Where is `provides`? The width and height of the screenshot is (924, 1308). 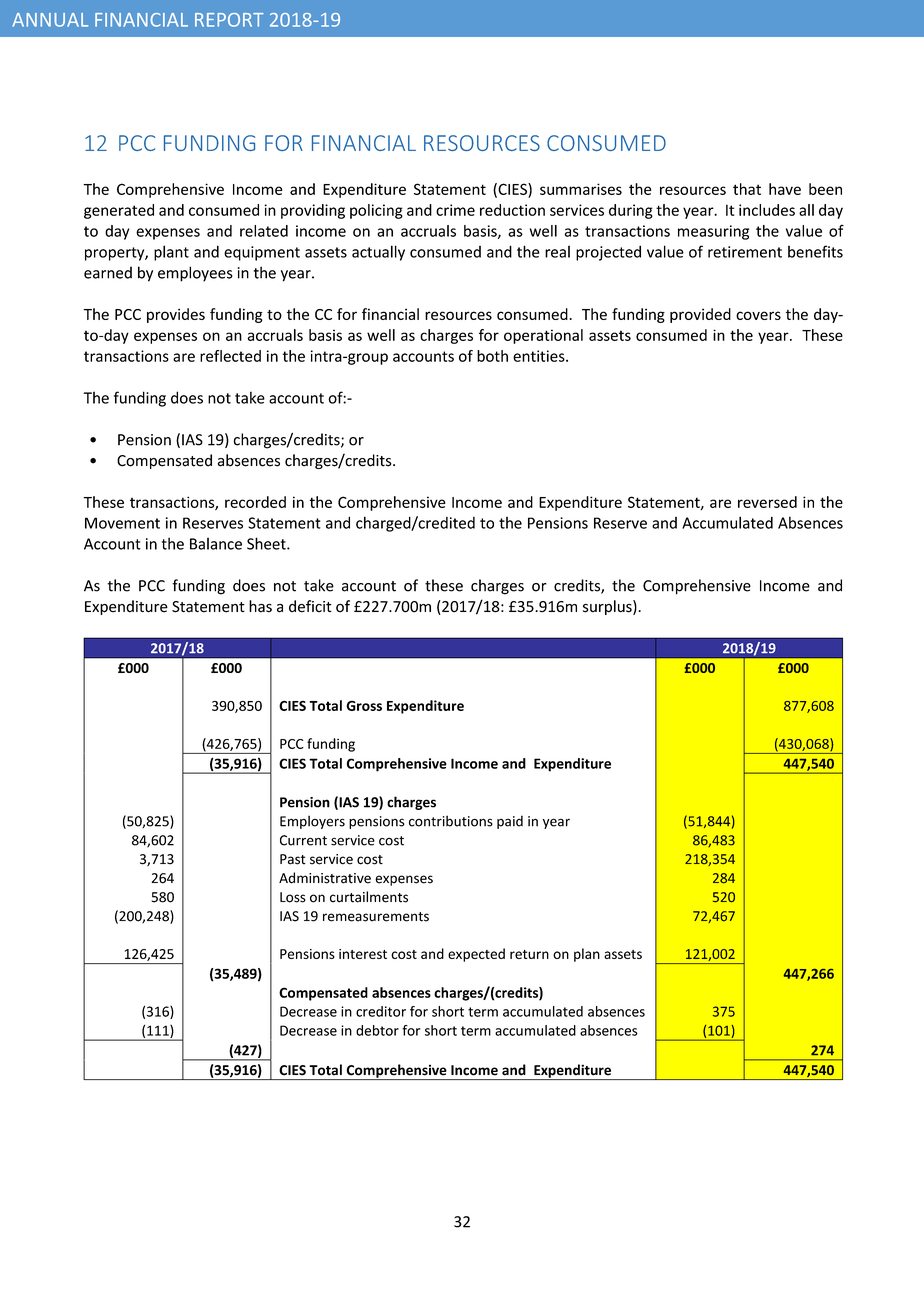 provides is located at coordinates (176, 315).
